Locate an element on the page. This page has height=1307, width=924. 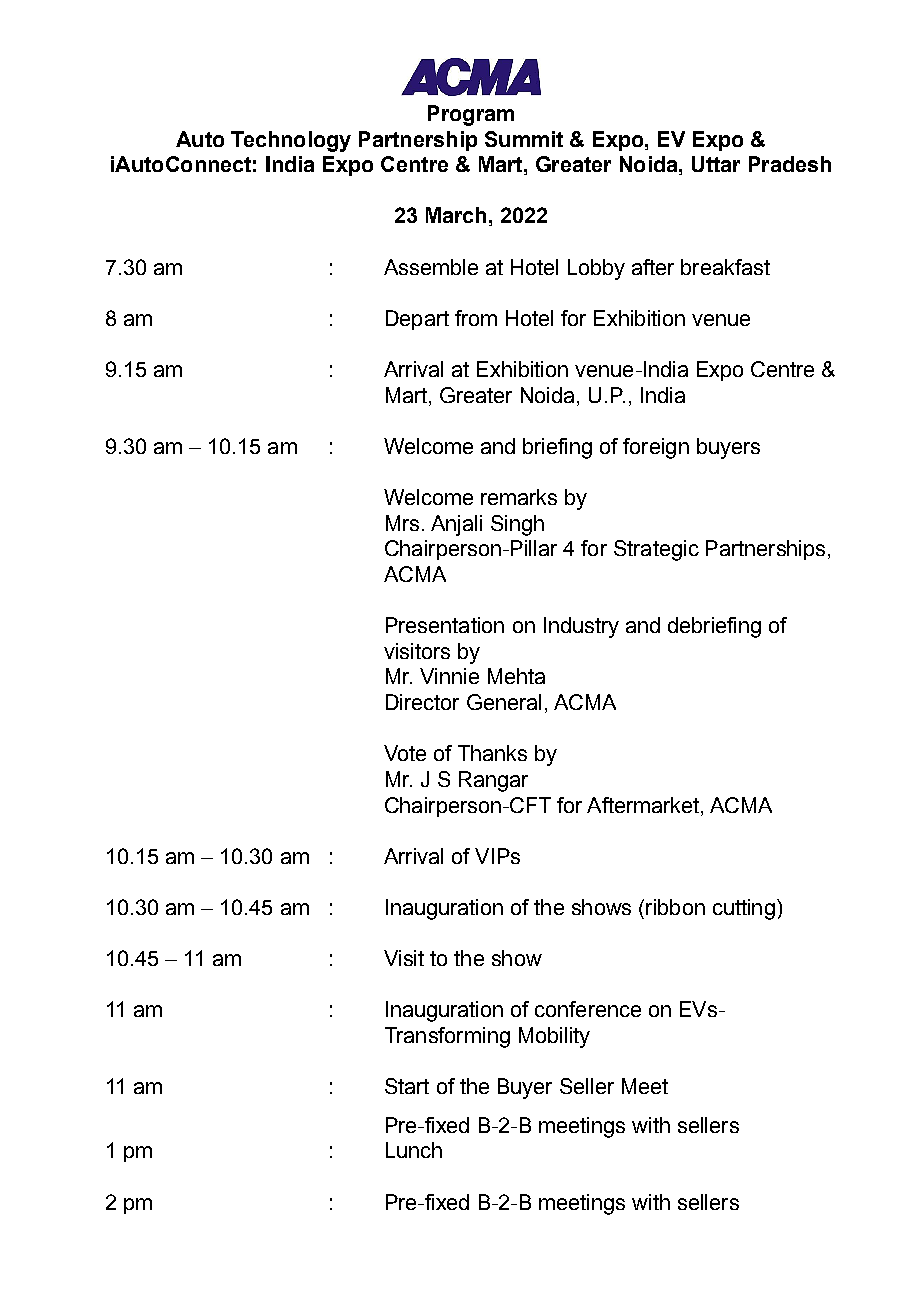
Uttar is located at coordinates (716, 164).
